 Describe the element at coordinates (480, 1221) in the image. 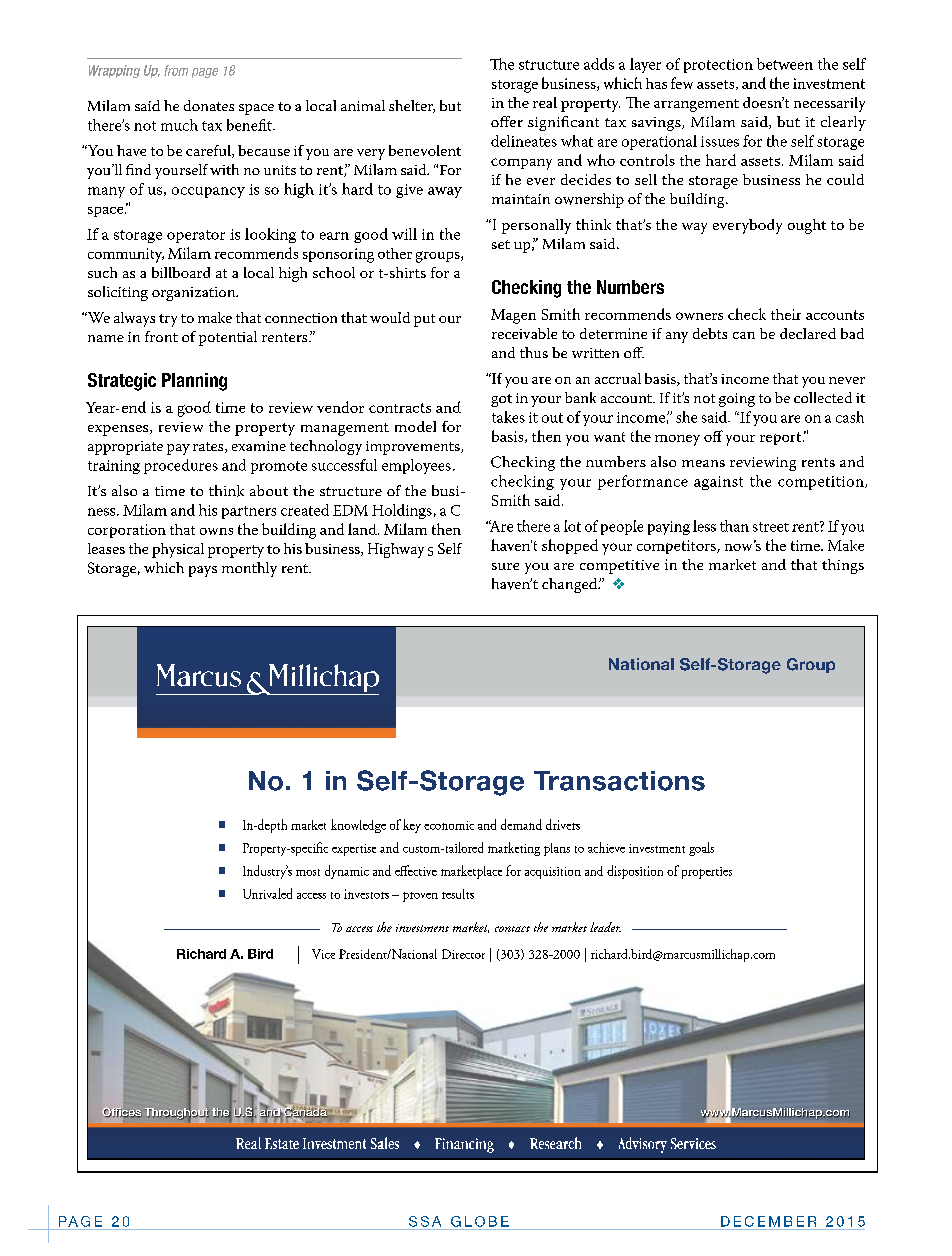

I see `GLOBE` at that location.
